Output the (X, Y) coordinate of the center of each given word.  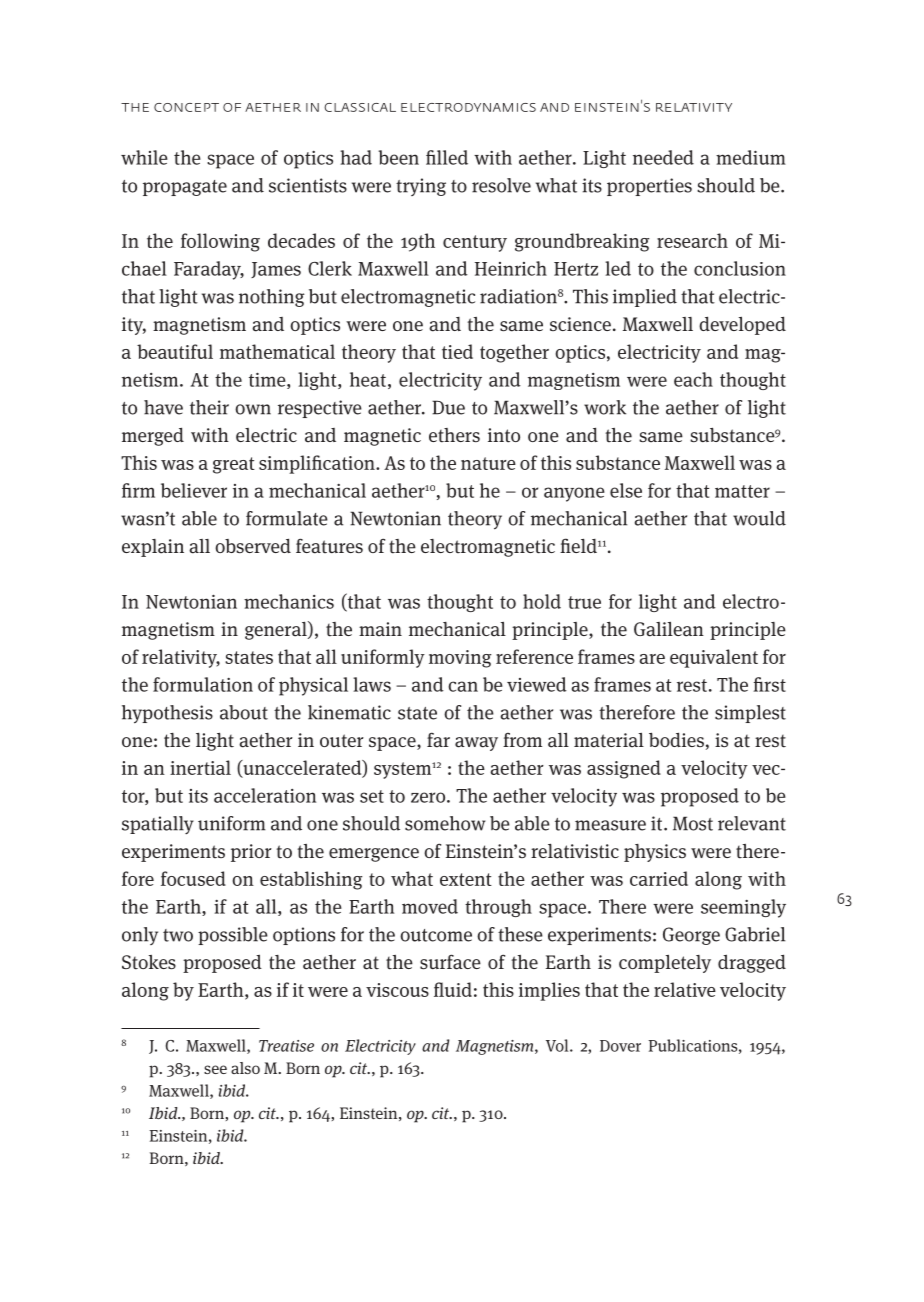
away (476, 744)
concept (186, 107)
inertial (200, 767)
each (693, 379)
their (209, 407)
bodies (676, 739)
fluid (453, 989)
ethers (454, 435)
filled (447, 157)
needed (663, 157)
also (245, 1068)
